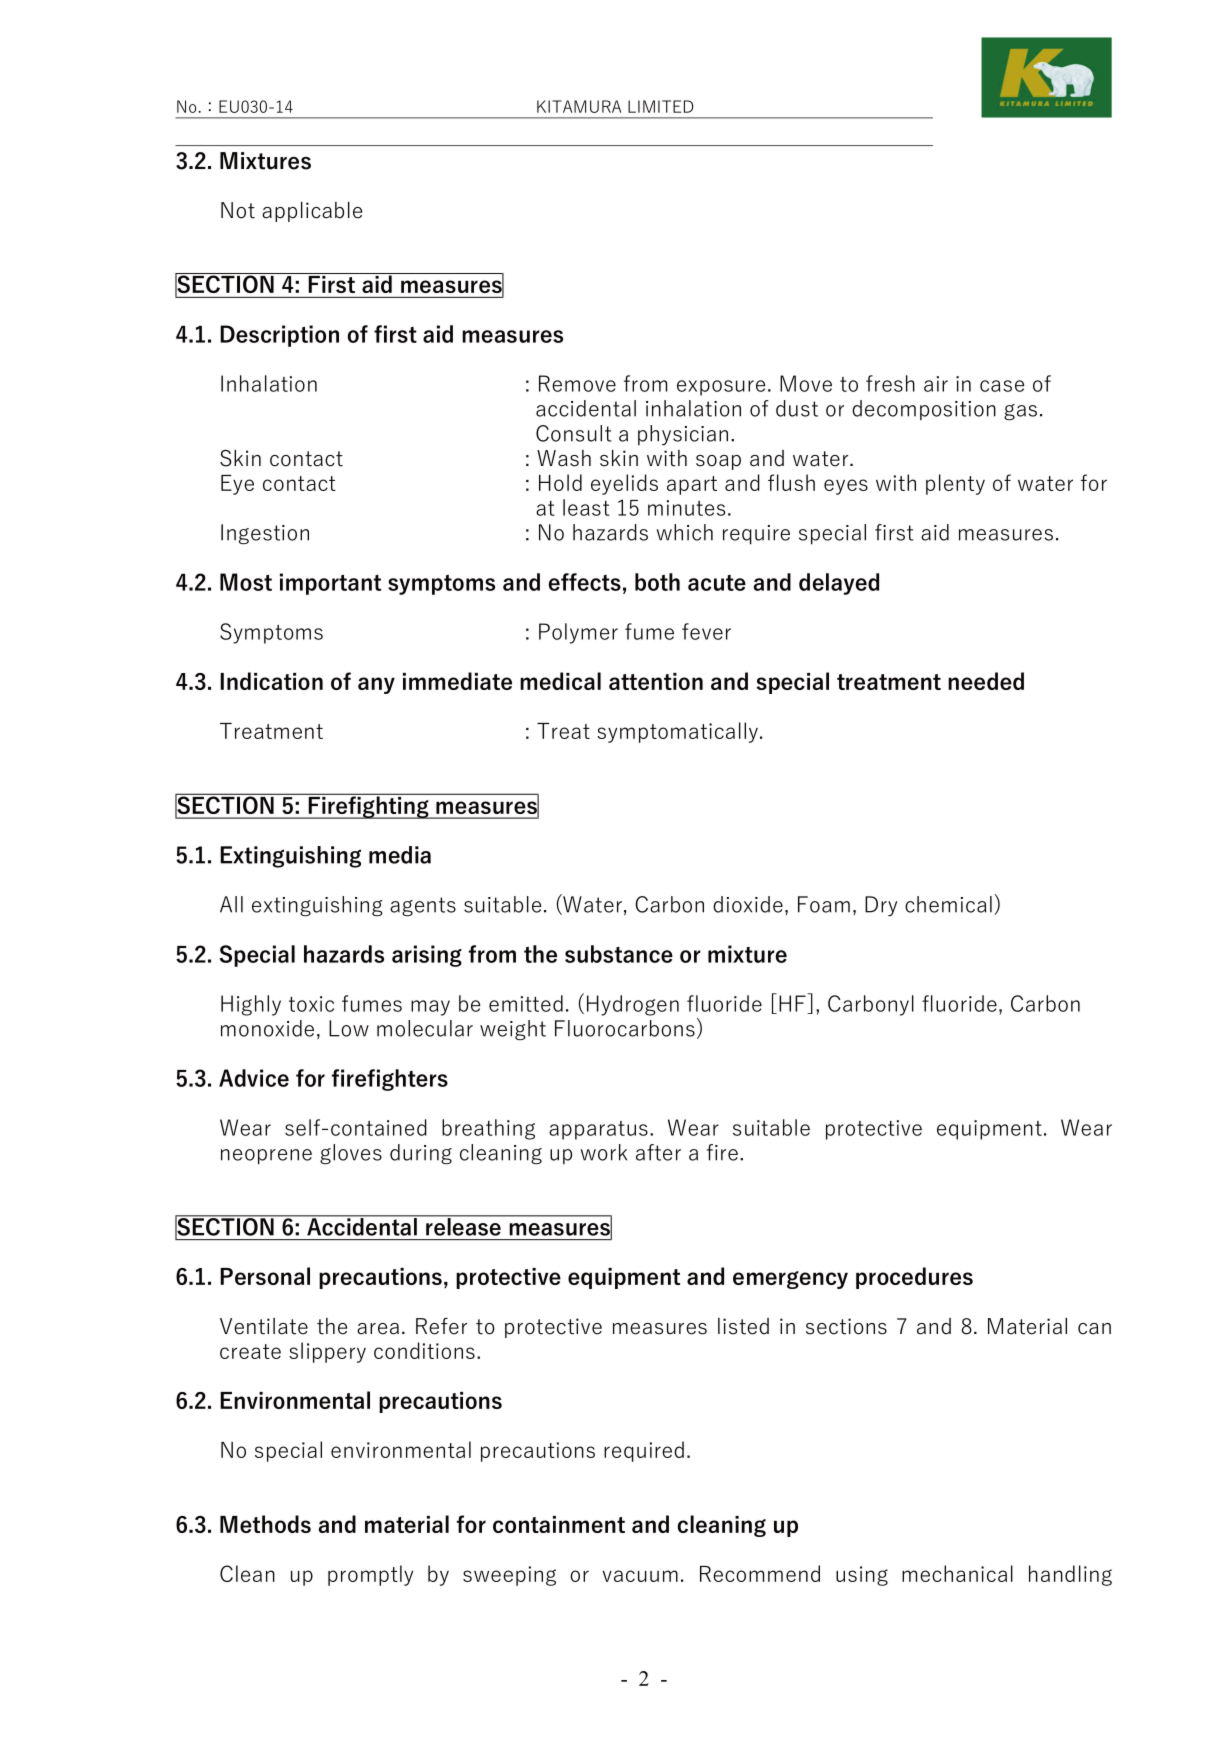 The width and height of the image is (1229, 1740). Describe the element at coordinates (1002, 386) in the image. I see `case` at that location.
